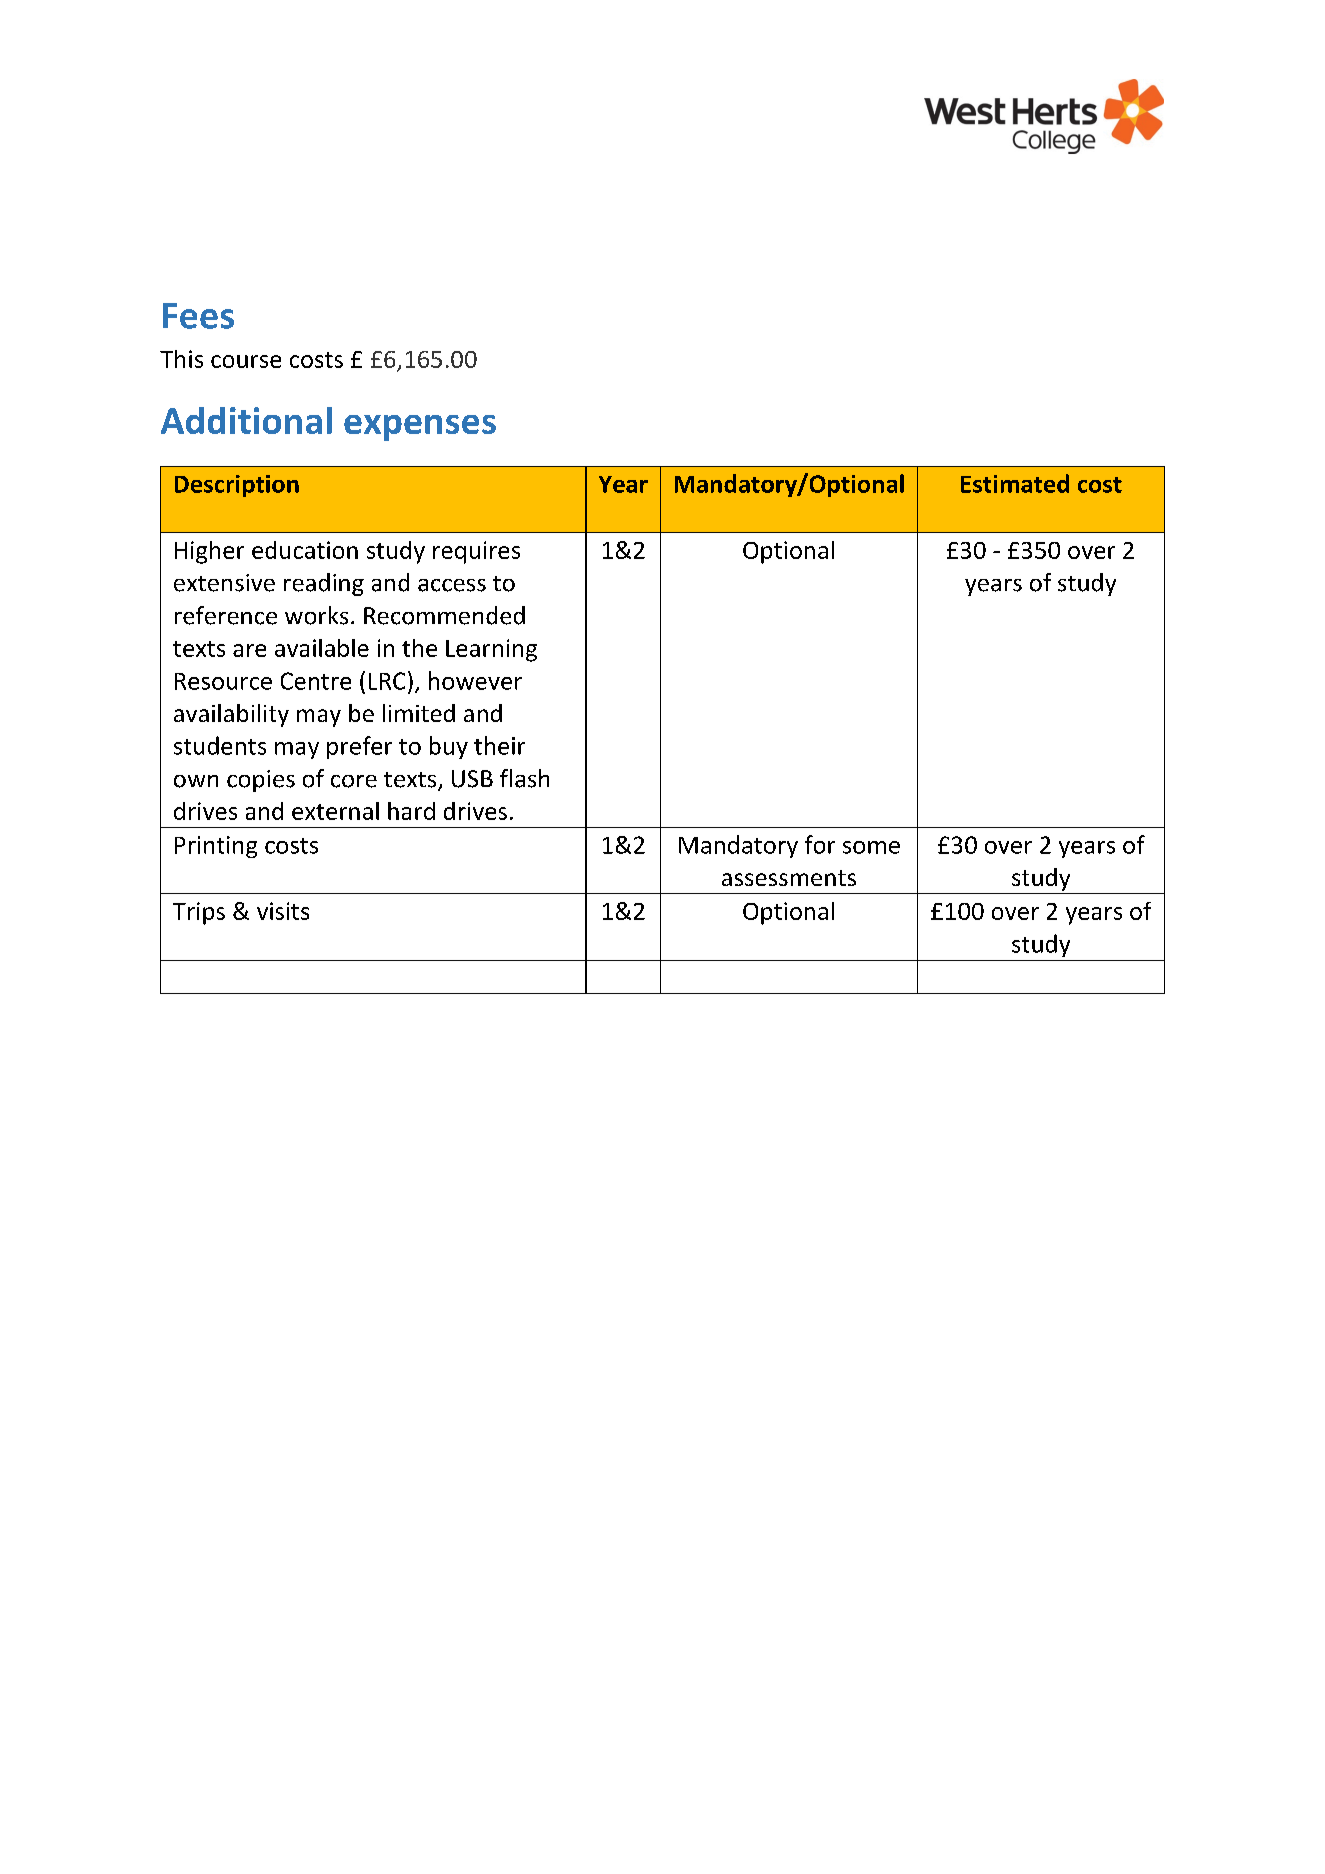  Describe the element at coordinates (283, 911) in the screenshot. I see `visits` at that location.
